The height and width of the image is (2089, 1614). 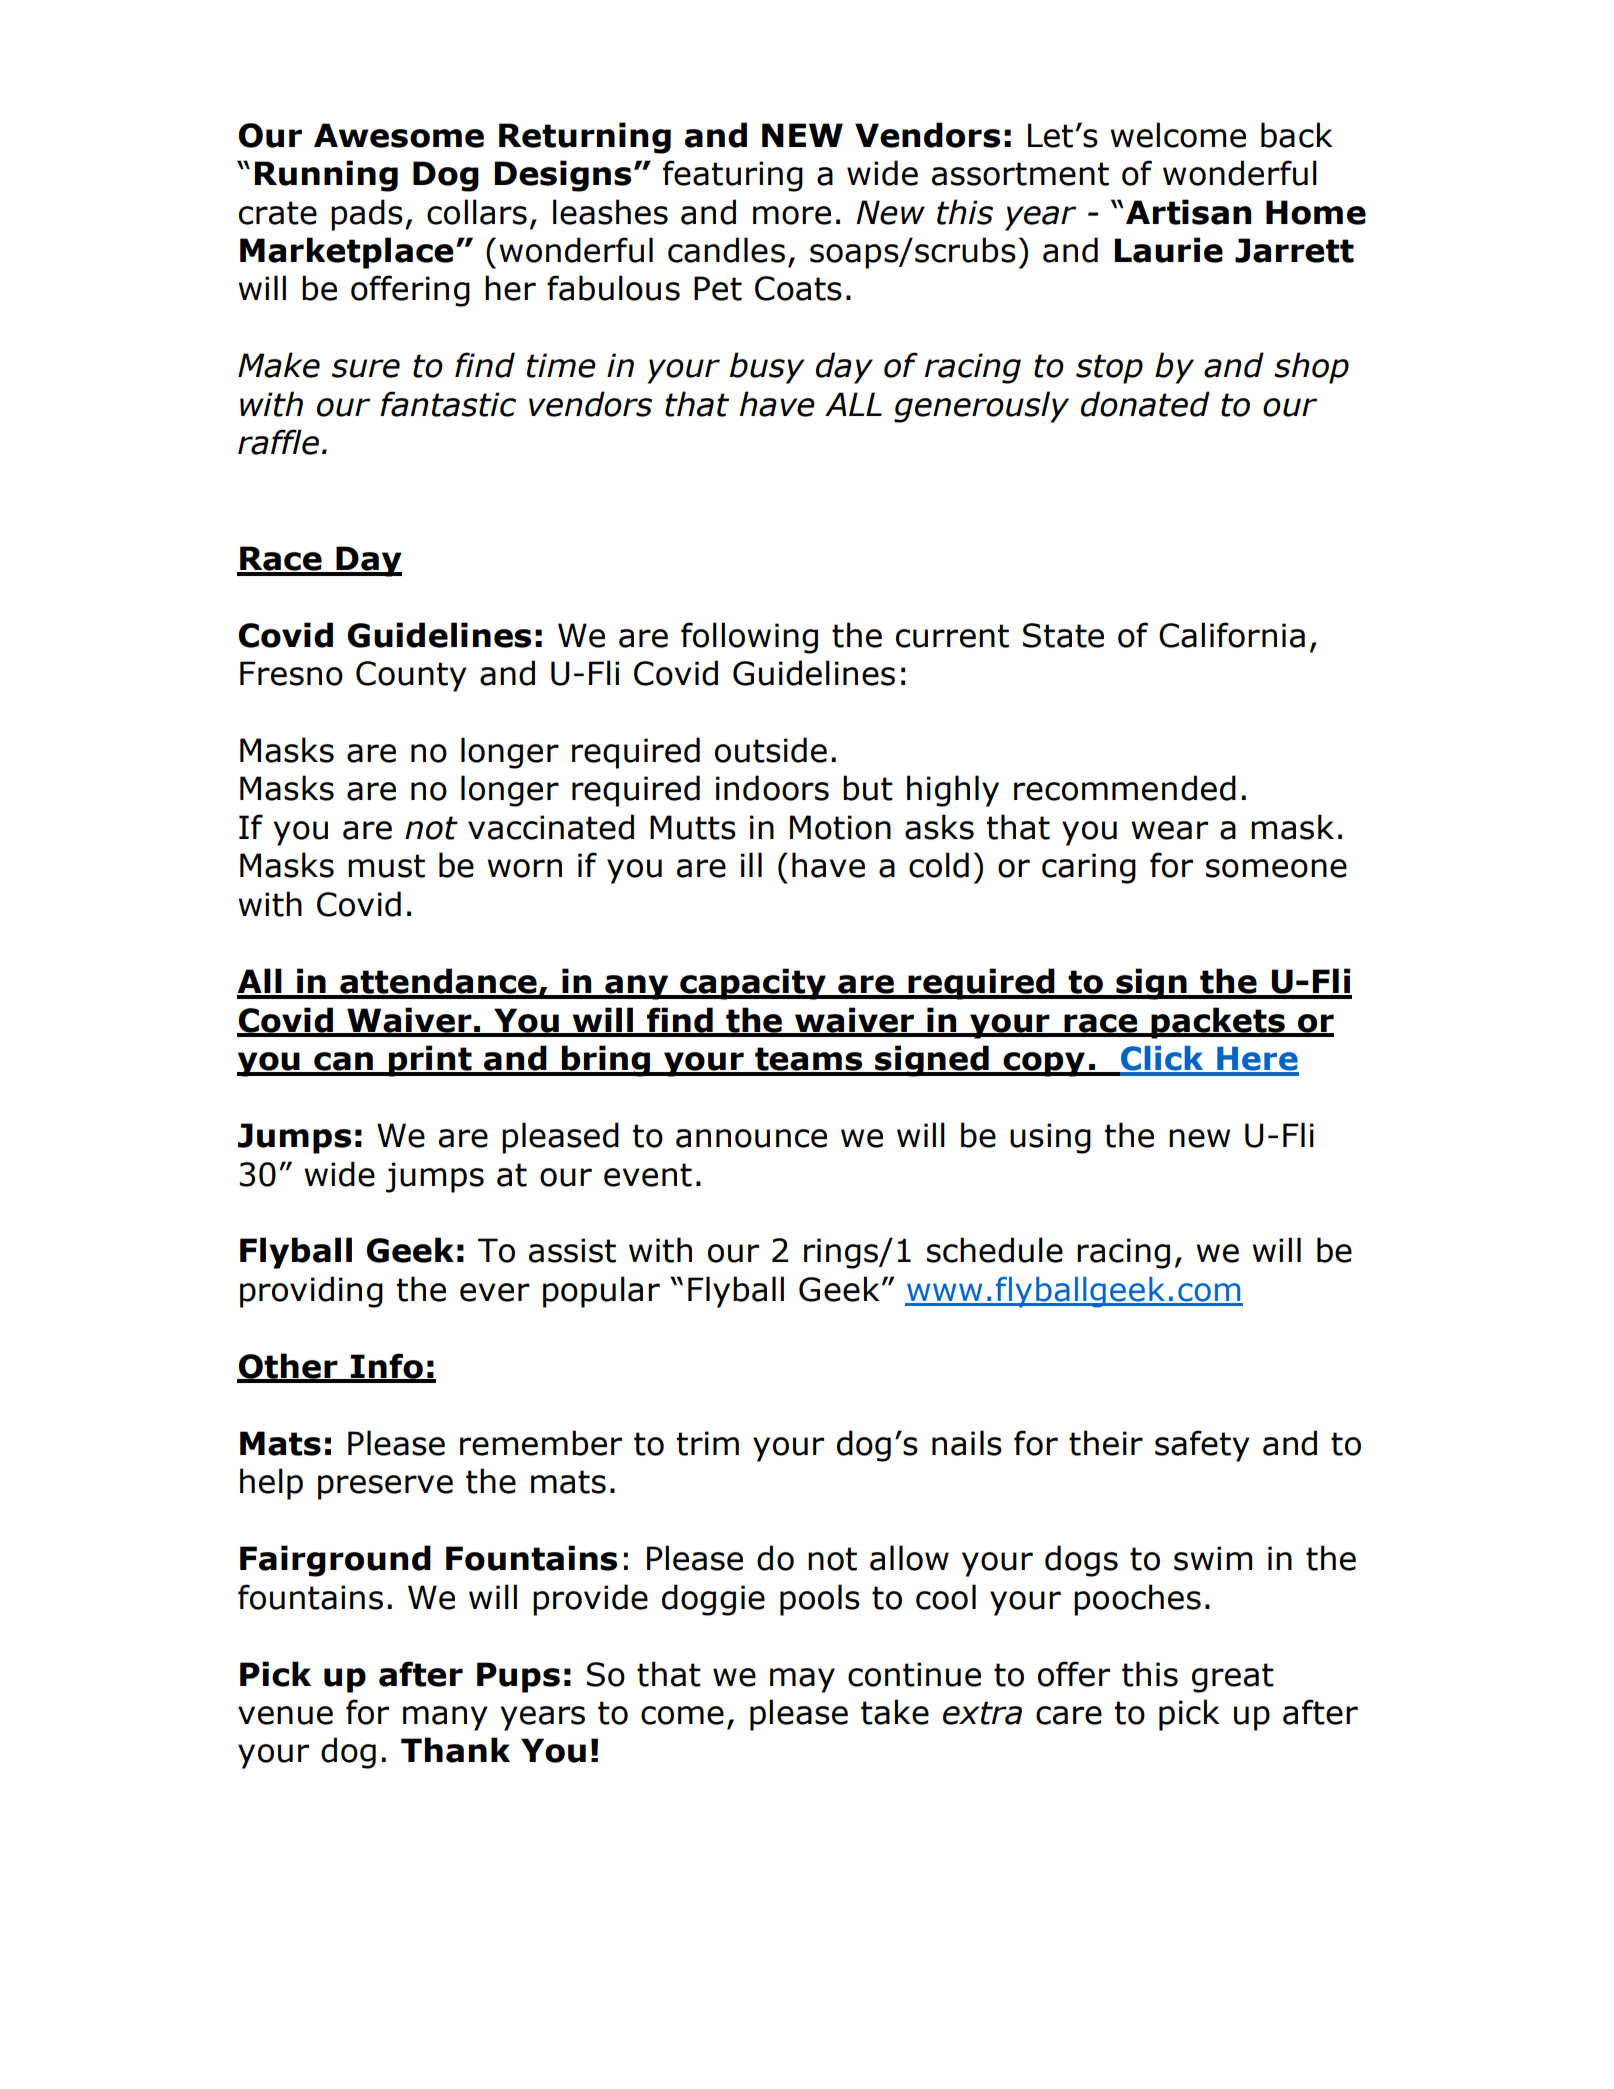 What do you see at coordinates (311, 1292) in the image?
I see `providing` at bounding box center [311, 1292].
